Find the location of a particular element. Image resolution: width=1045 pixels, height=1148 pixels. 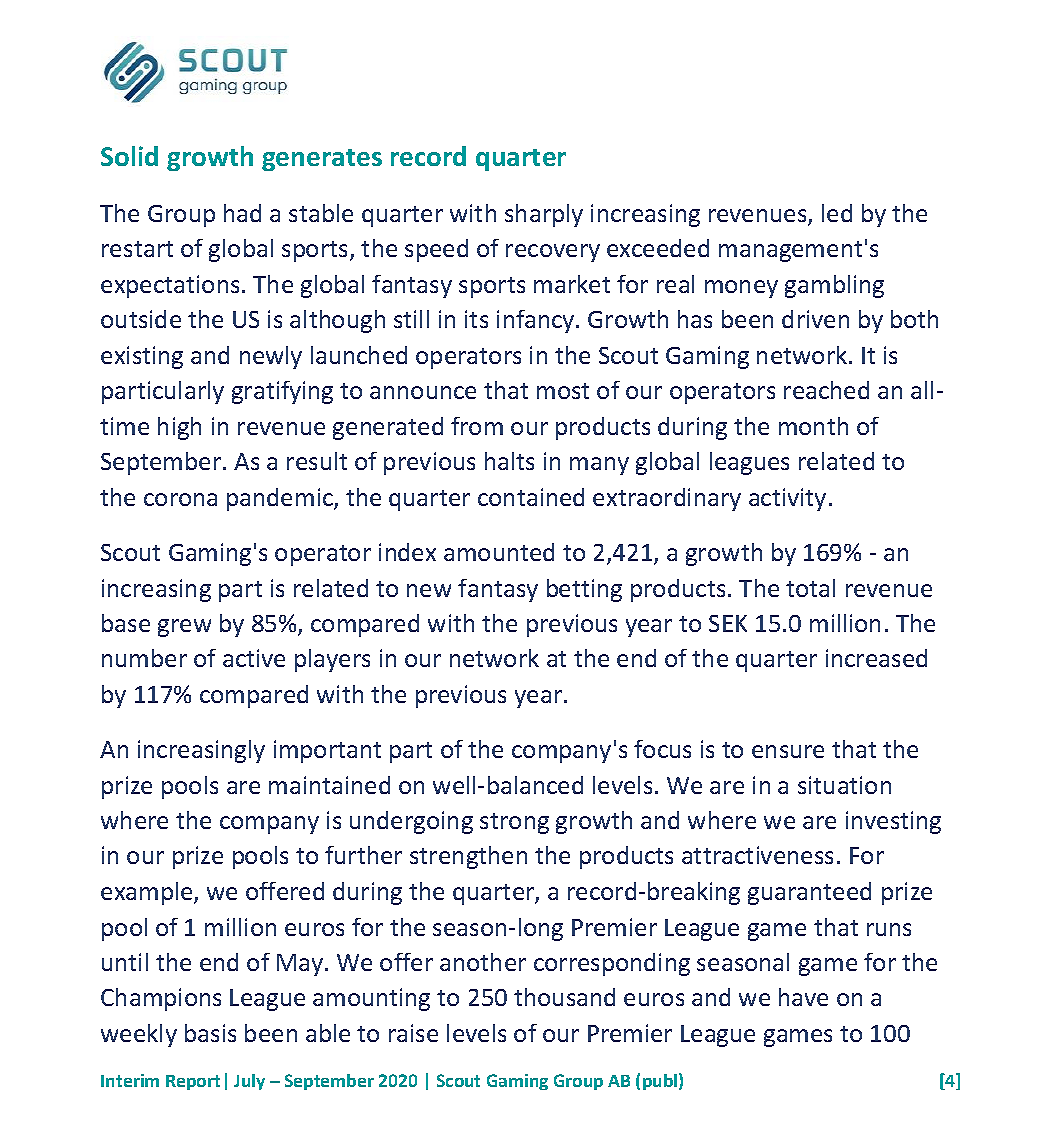

basis is located at coordinates (210, 1033).
